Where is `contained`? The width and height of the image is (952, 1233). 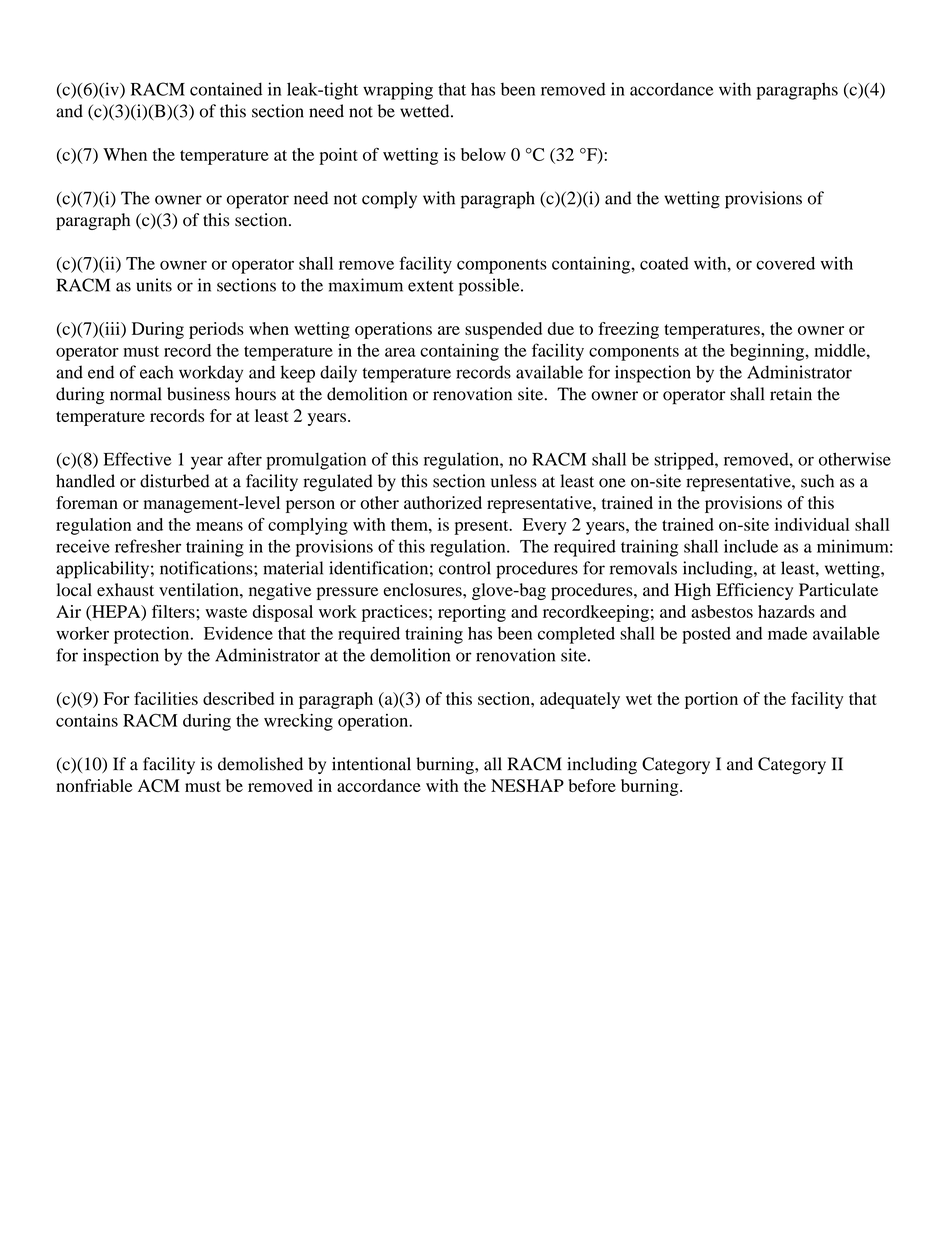
contained is located at coordinates (226, 89).
